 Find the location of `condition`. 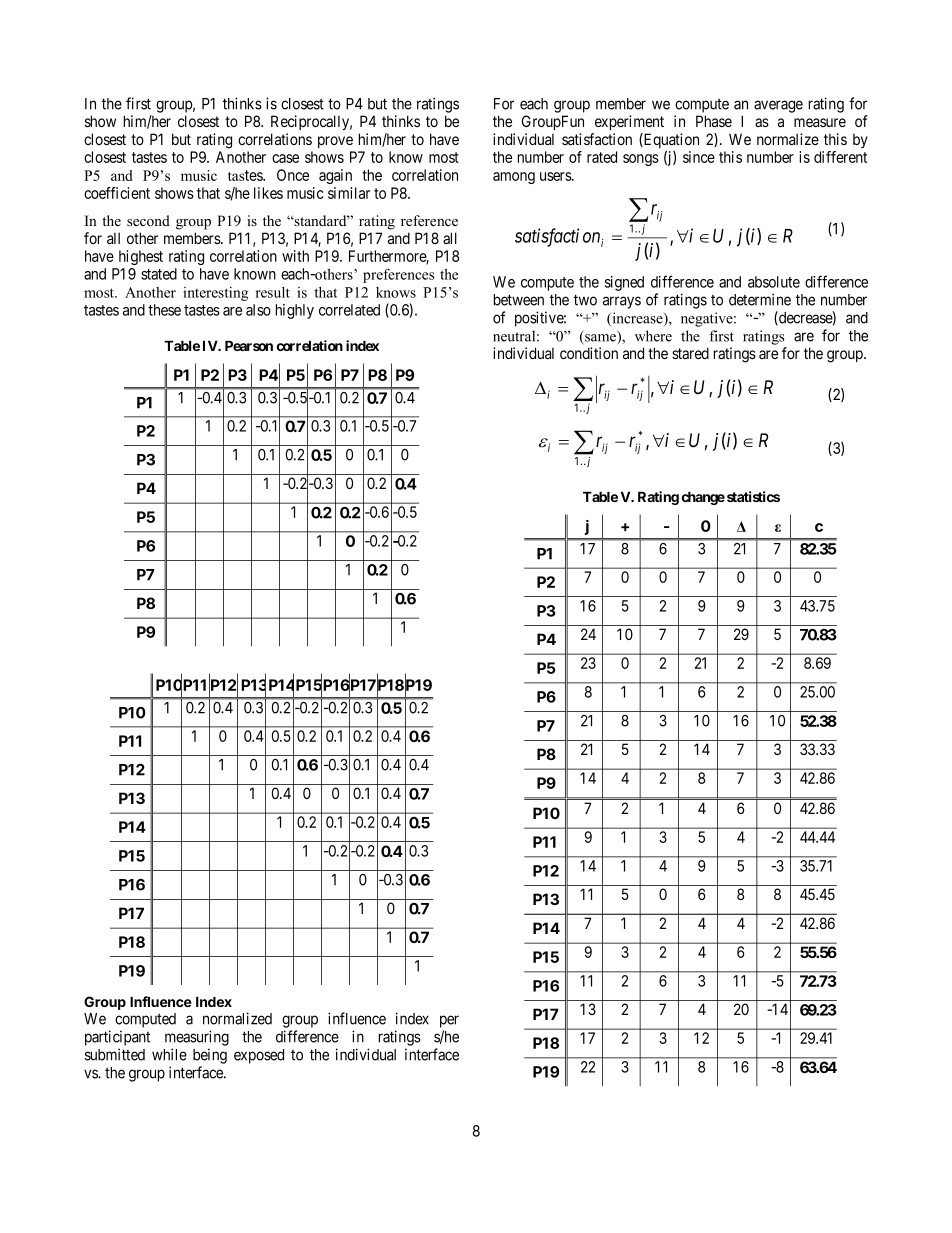

condition is located at coordinates (589, 353).
